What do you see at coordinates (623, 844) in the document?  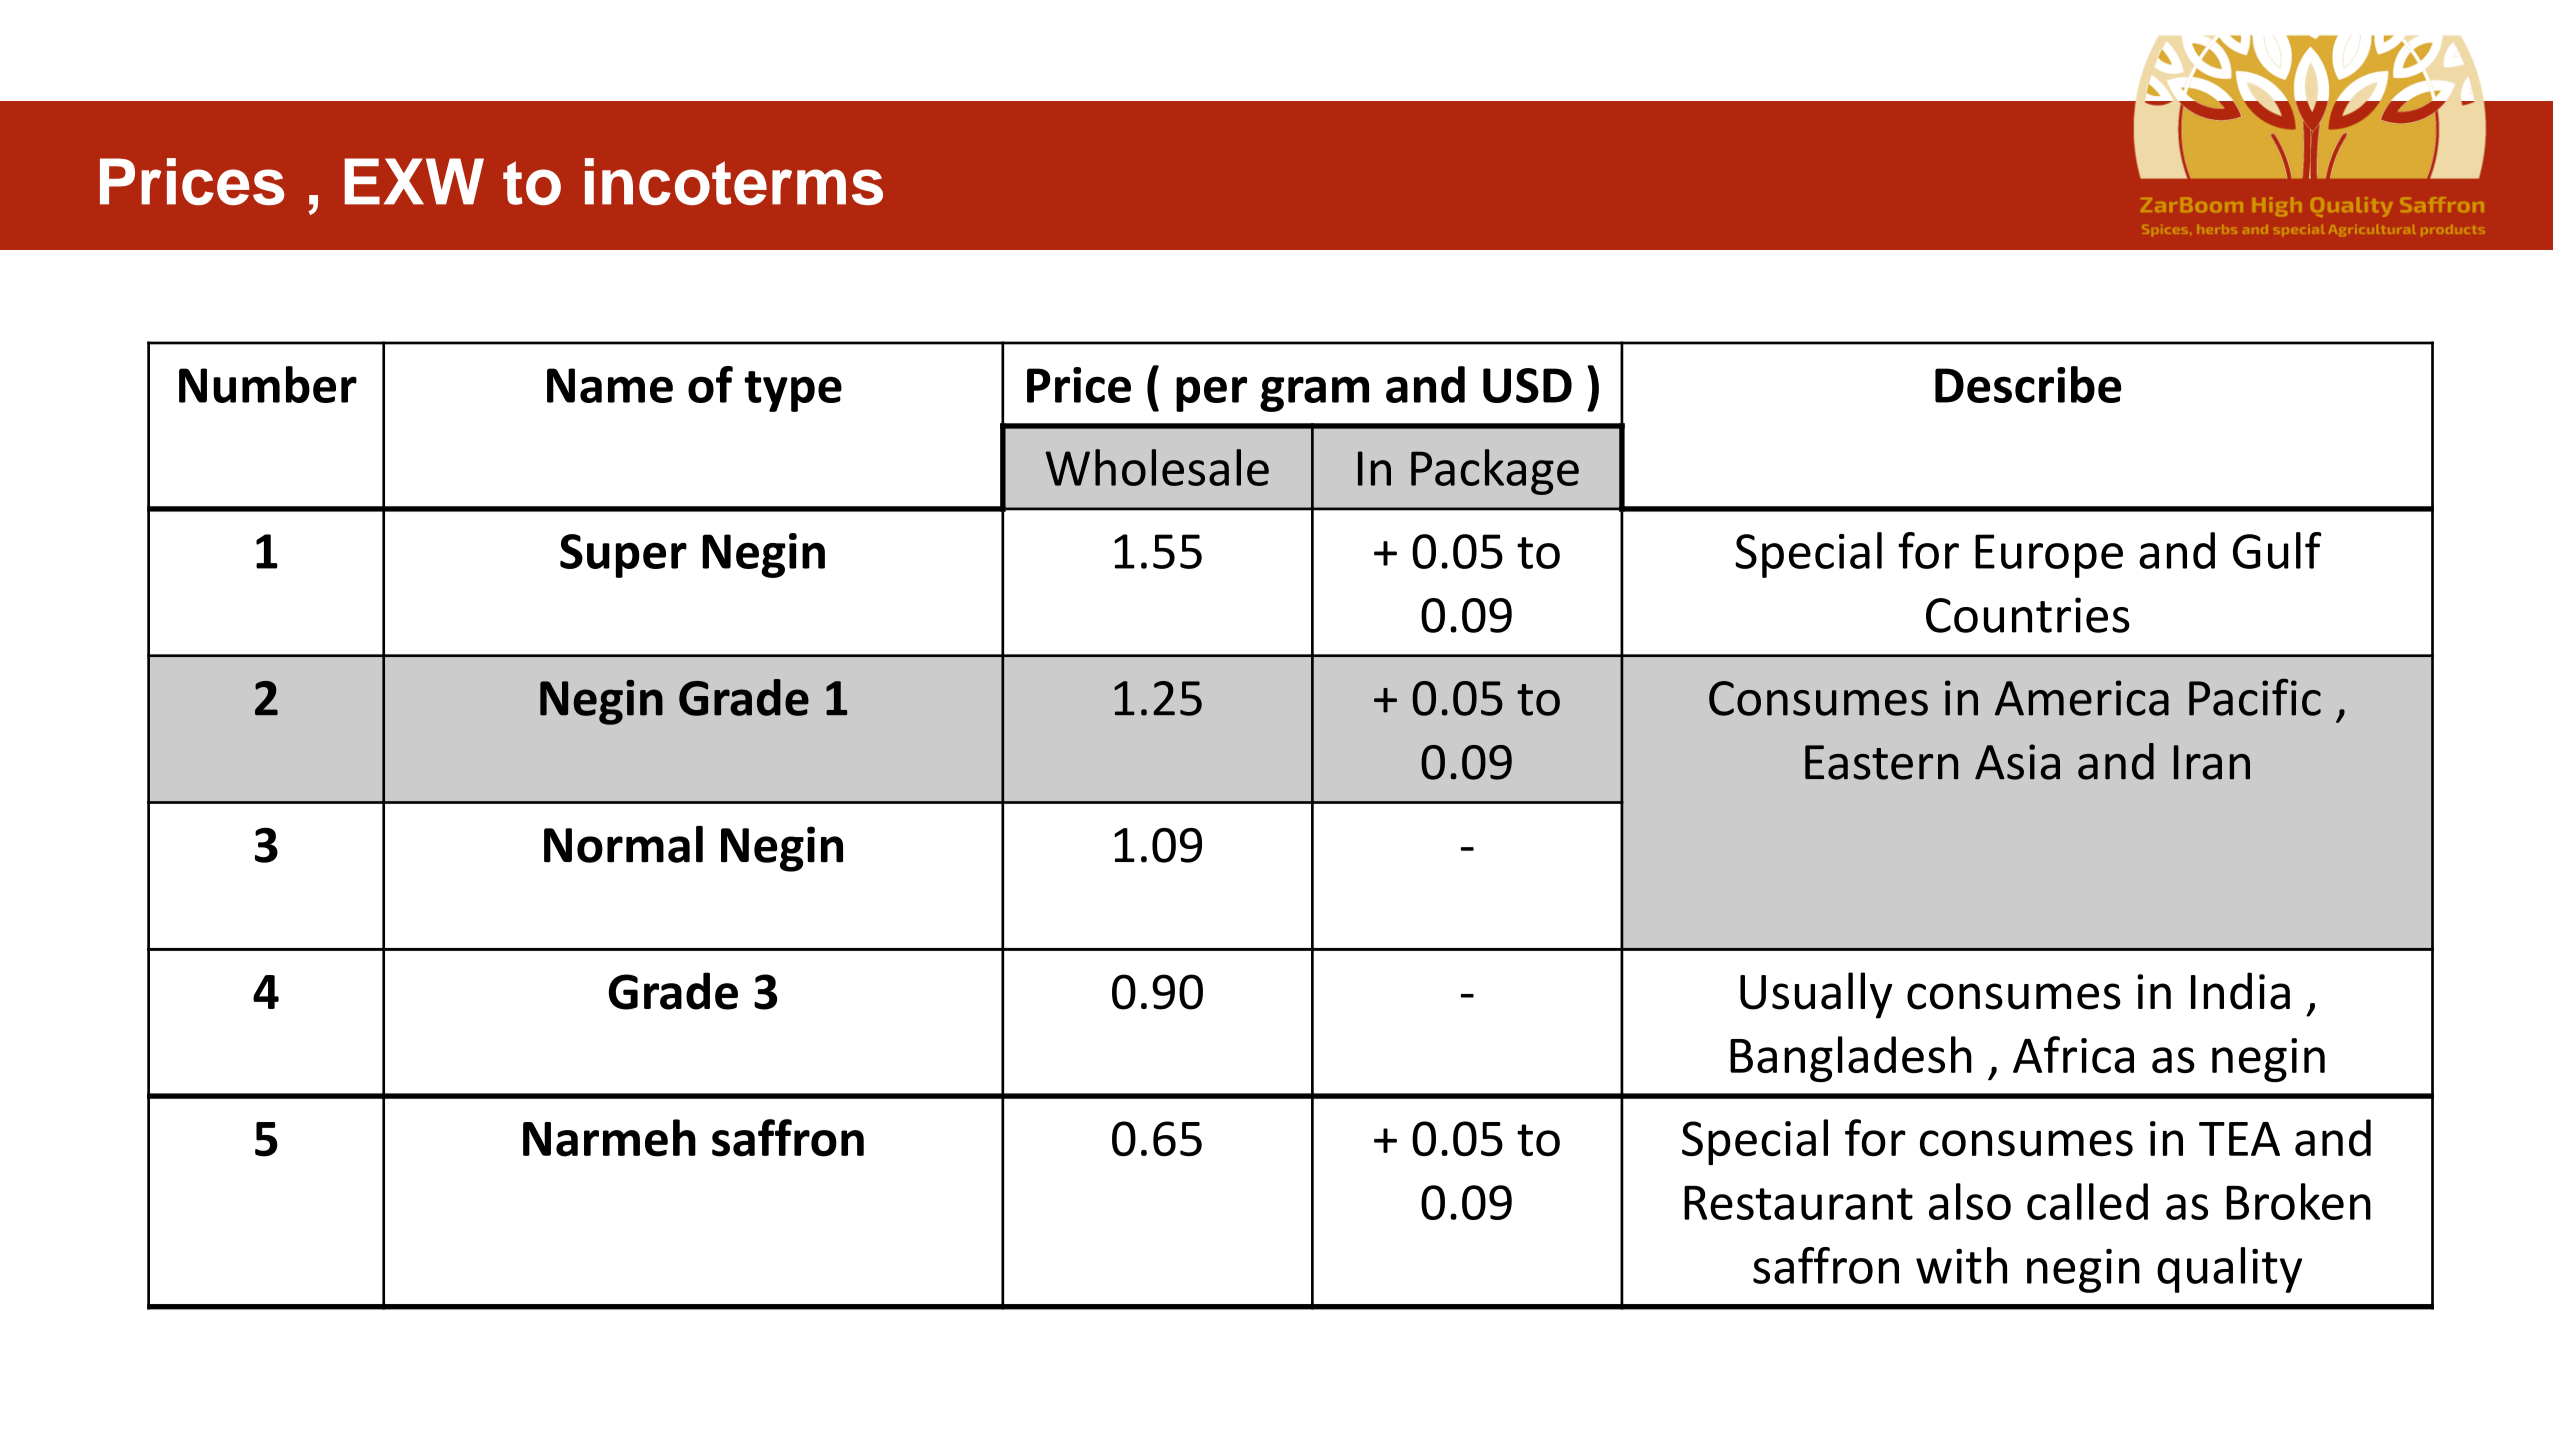 I see `Normal` at bounding box center [623, 844].
